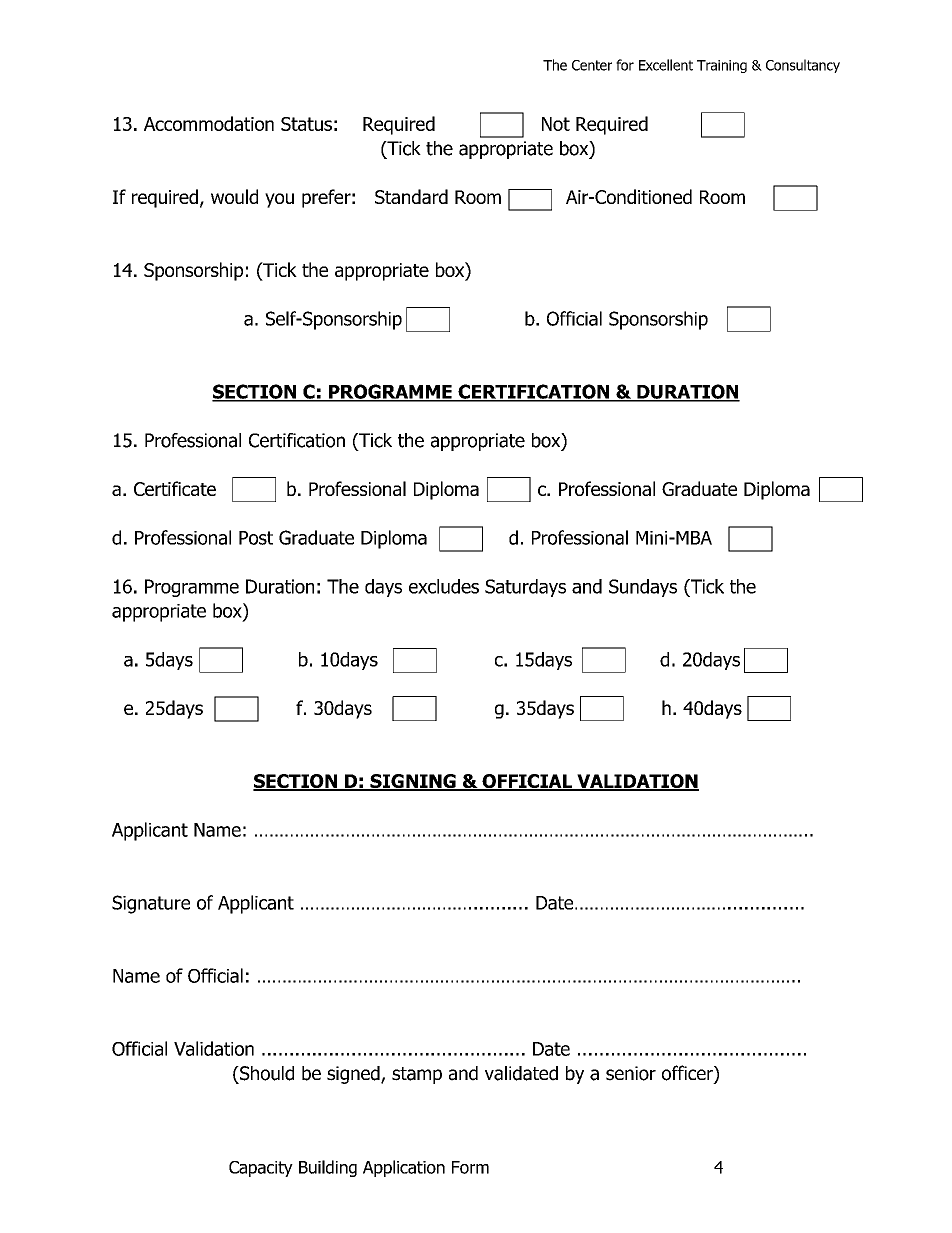  Describe the element at coordinates (688, 1074) in the image. I see `officer` at that location.
